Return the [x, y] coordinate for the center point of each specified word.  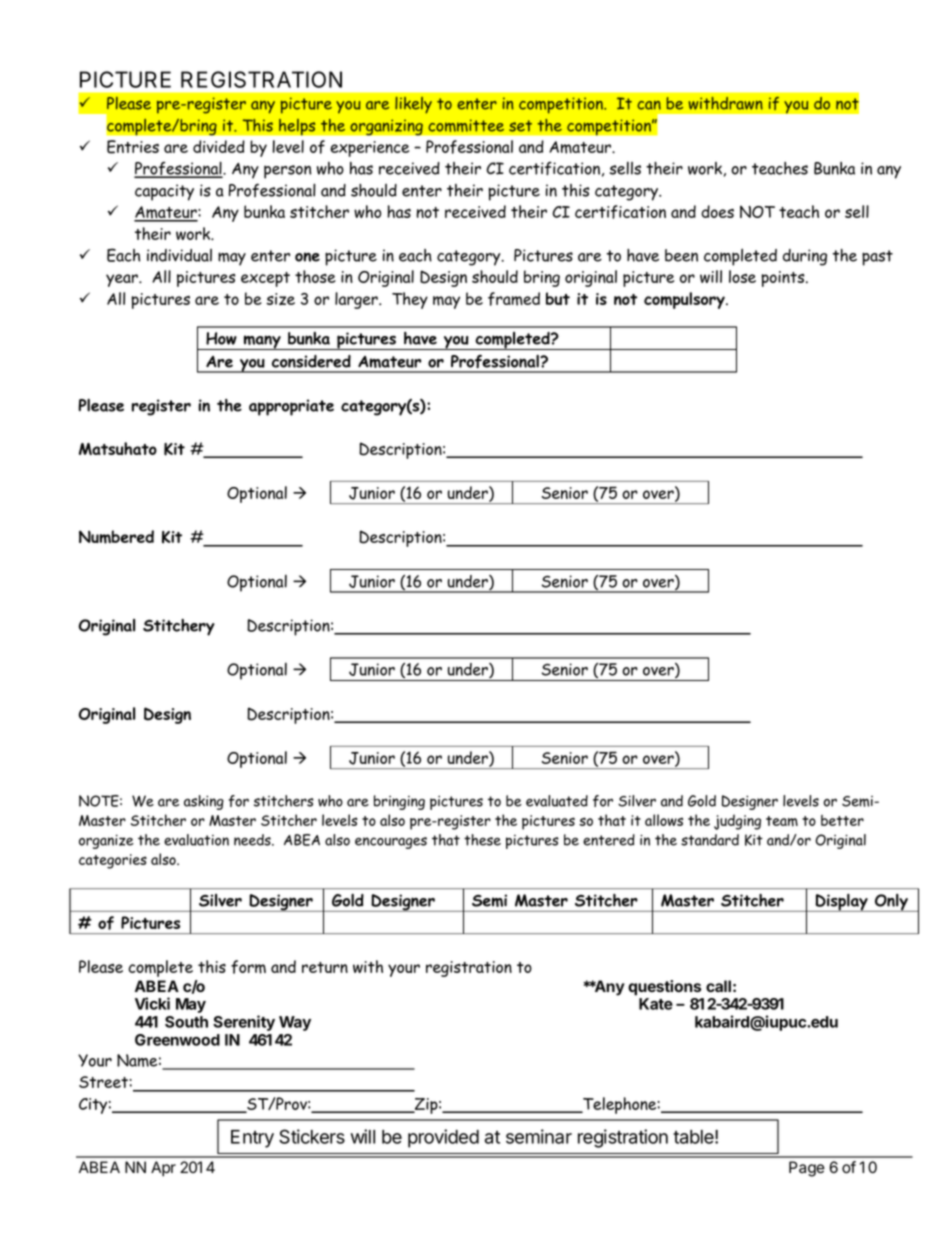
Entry [252, 1139]
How [221, 338]
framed [514, 299]
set [520, 126]
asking [204, 802]
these [482, 840]
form [248, 967]
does [717, 211]
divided [219, 146]
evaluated [557, 801]
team [782, 821]
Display [841, 902]
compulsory [685, 300]
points [784, 279]
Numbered [116, 537]
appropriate [291, 407]
